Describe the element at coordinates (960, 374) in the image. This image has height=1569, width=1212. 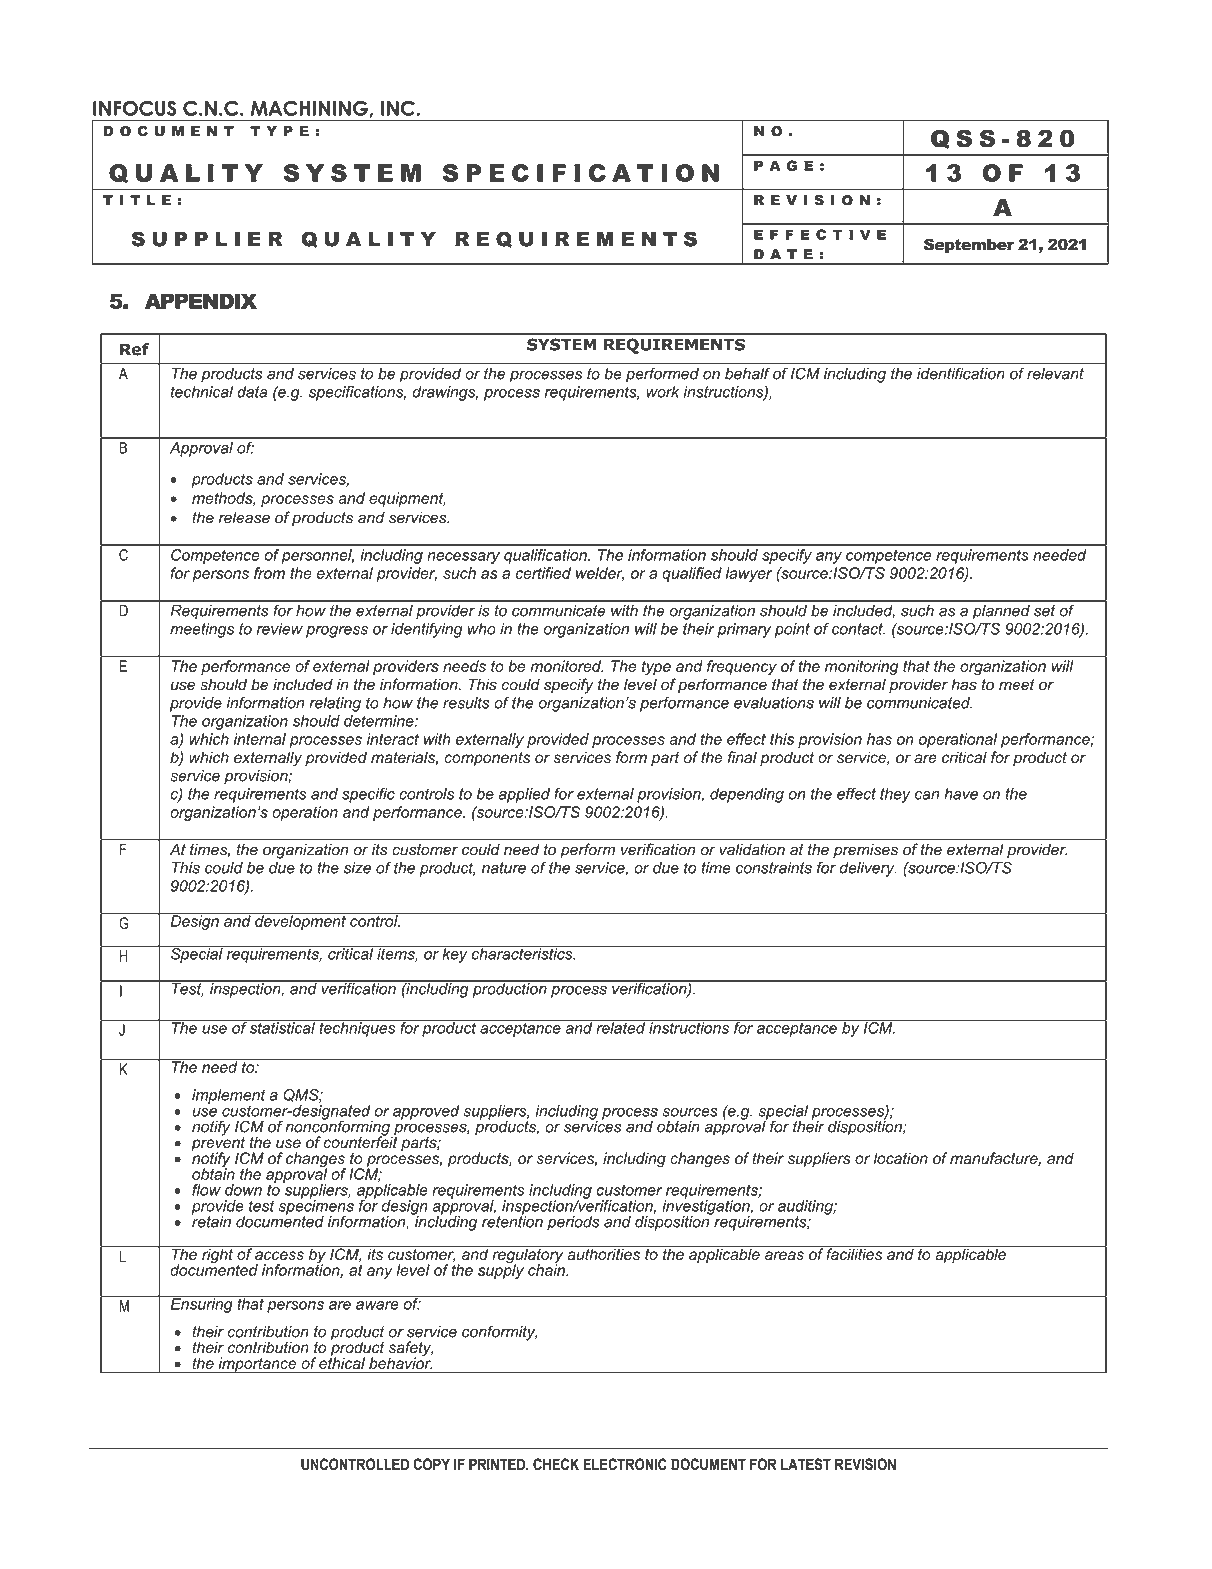
I see `identification` at that location.
